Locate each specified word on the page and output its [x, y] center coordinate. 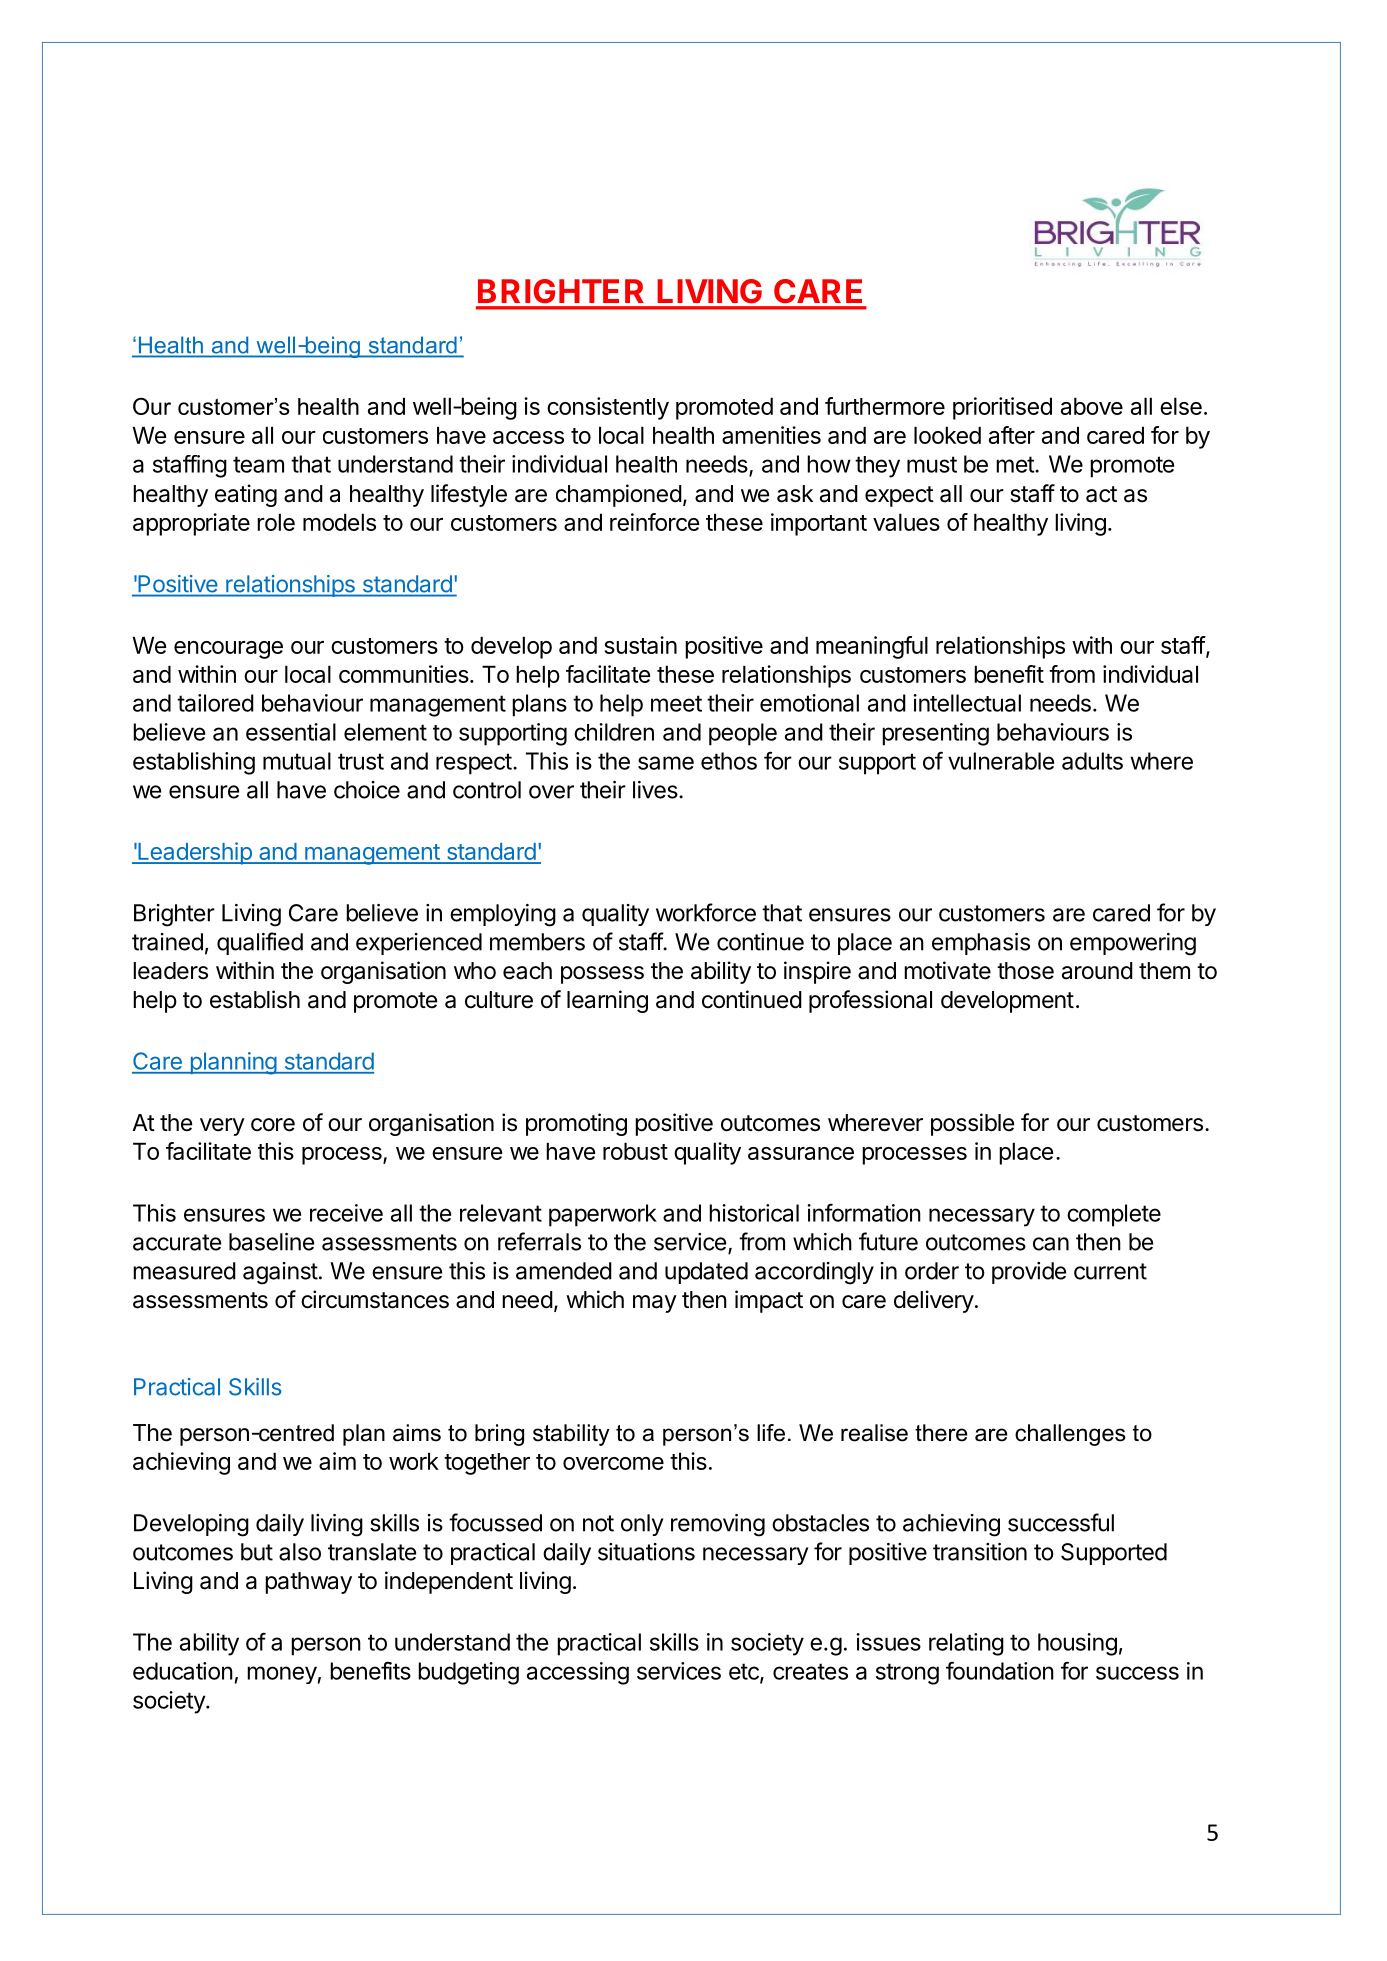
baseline [271, 1242]
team [258, 464]
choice [367, 790]
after [1012, 435]
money [282, 1675]
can [1051, 1244]
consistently [608, 408]
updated [706, 1273]
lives [655, 790]
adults [1092, 761]
